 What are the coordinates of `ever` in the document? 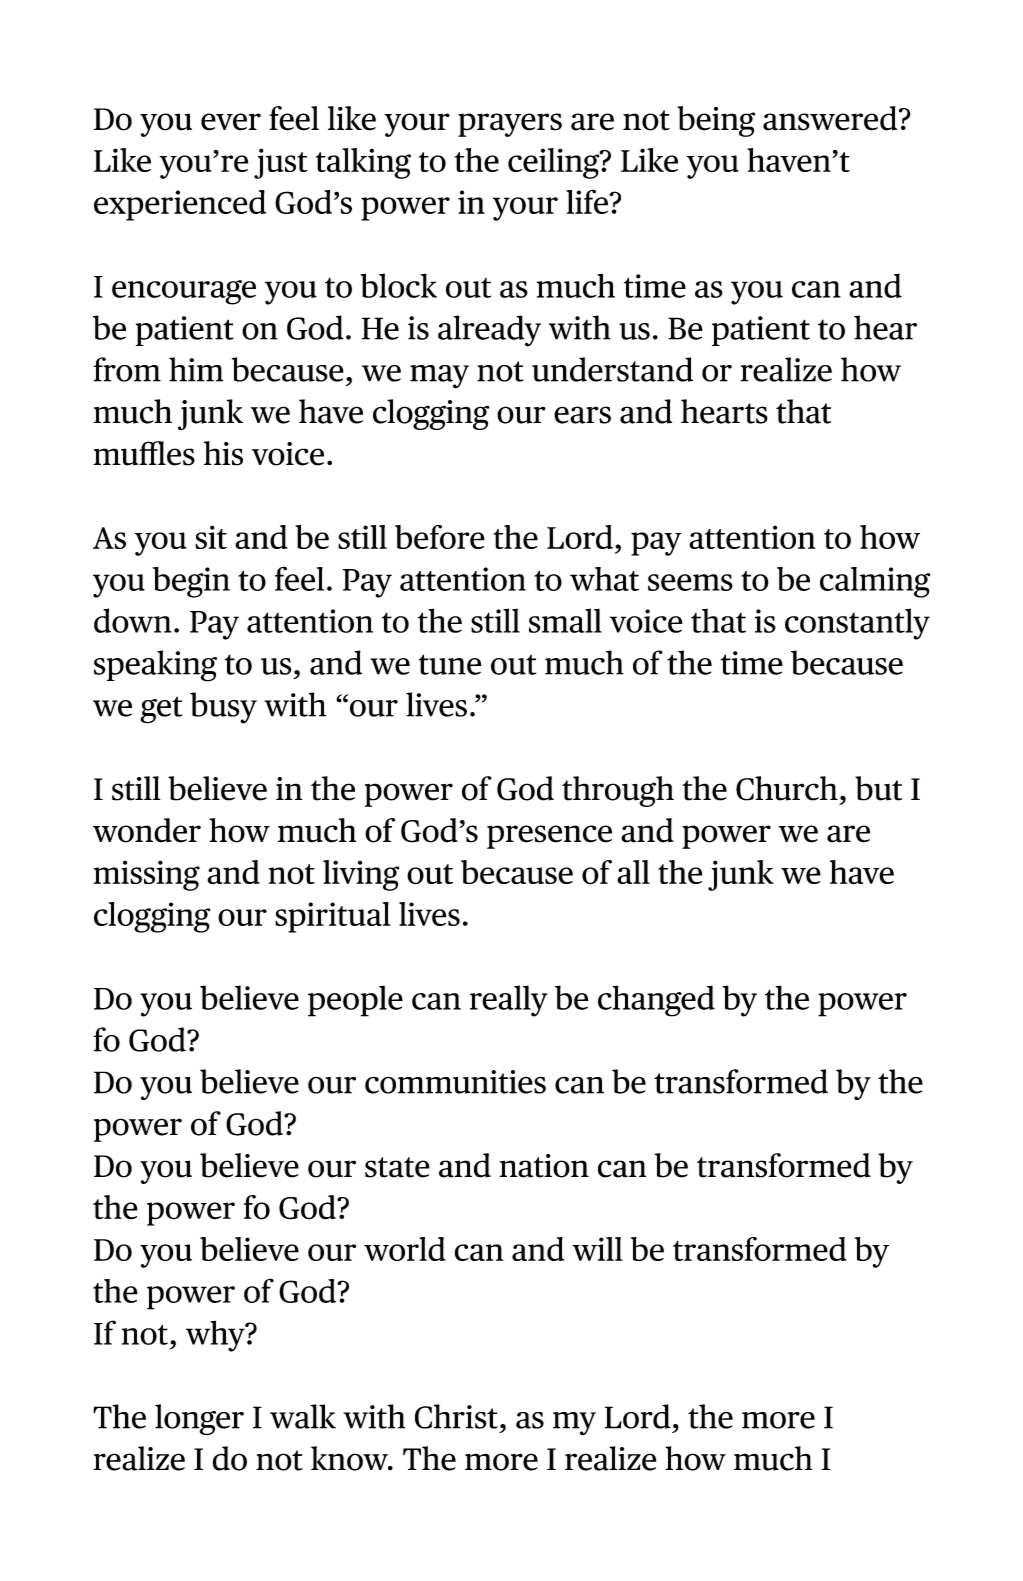 It's located at (231, 122).
